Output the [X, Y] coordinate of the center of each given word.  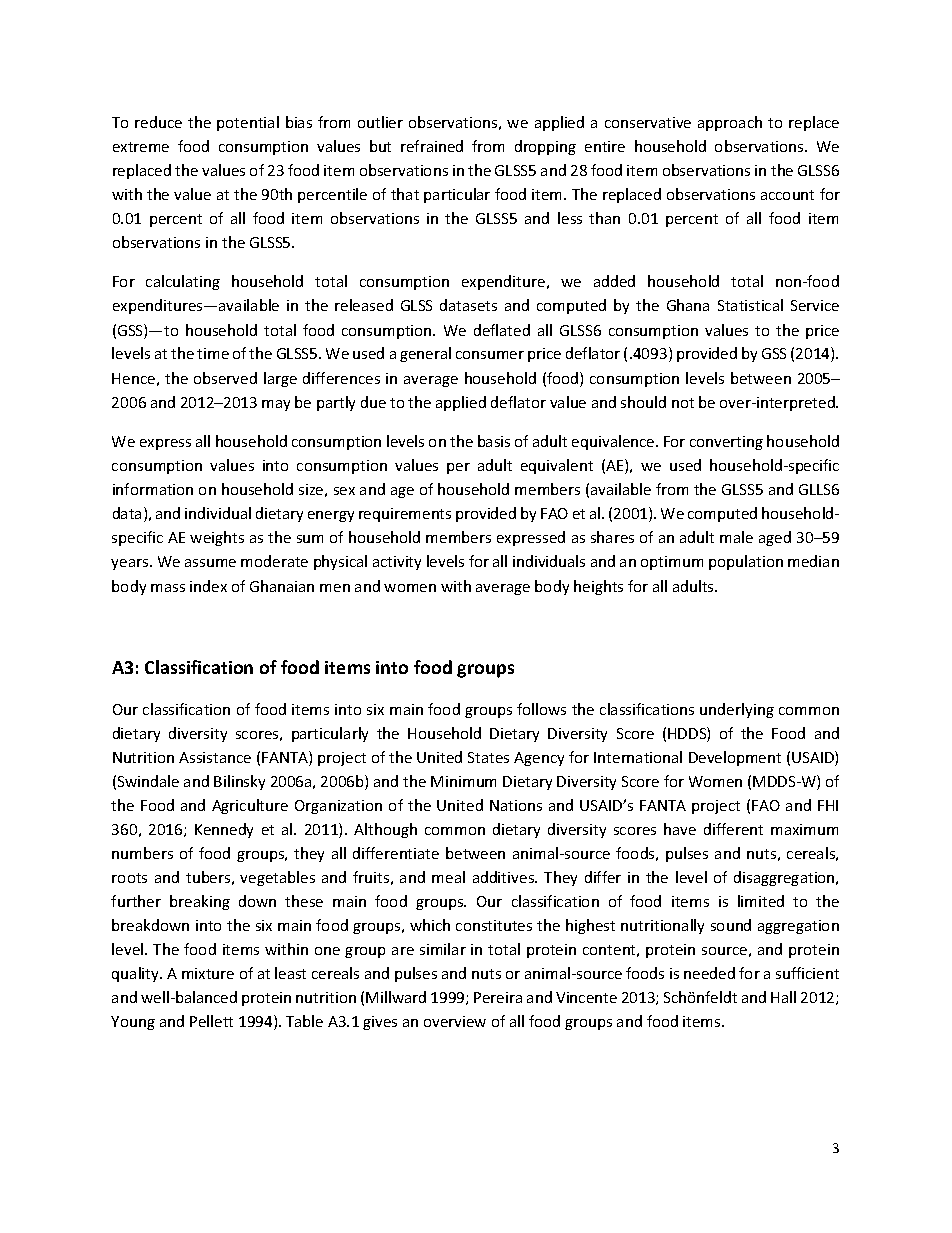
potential [248, 123]
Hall [783, 997]
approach [730, 123]
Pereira [498, 997]
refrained [432, 146]
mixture [208, 973]
